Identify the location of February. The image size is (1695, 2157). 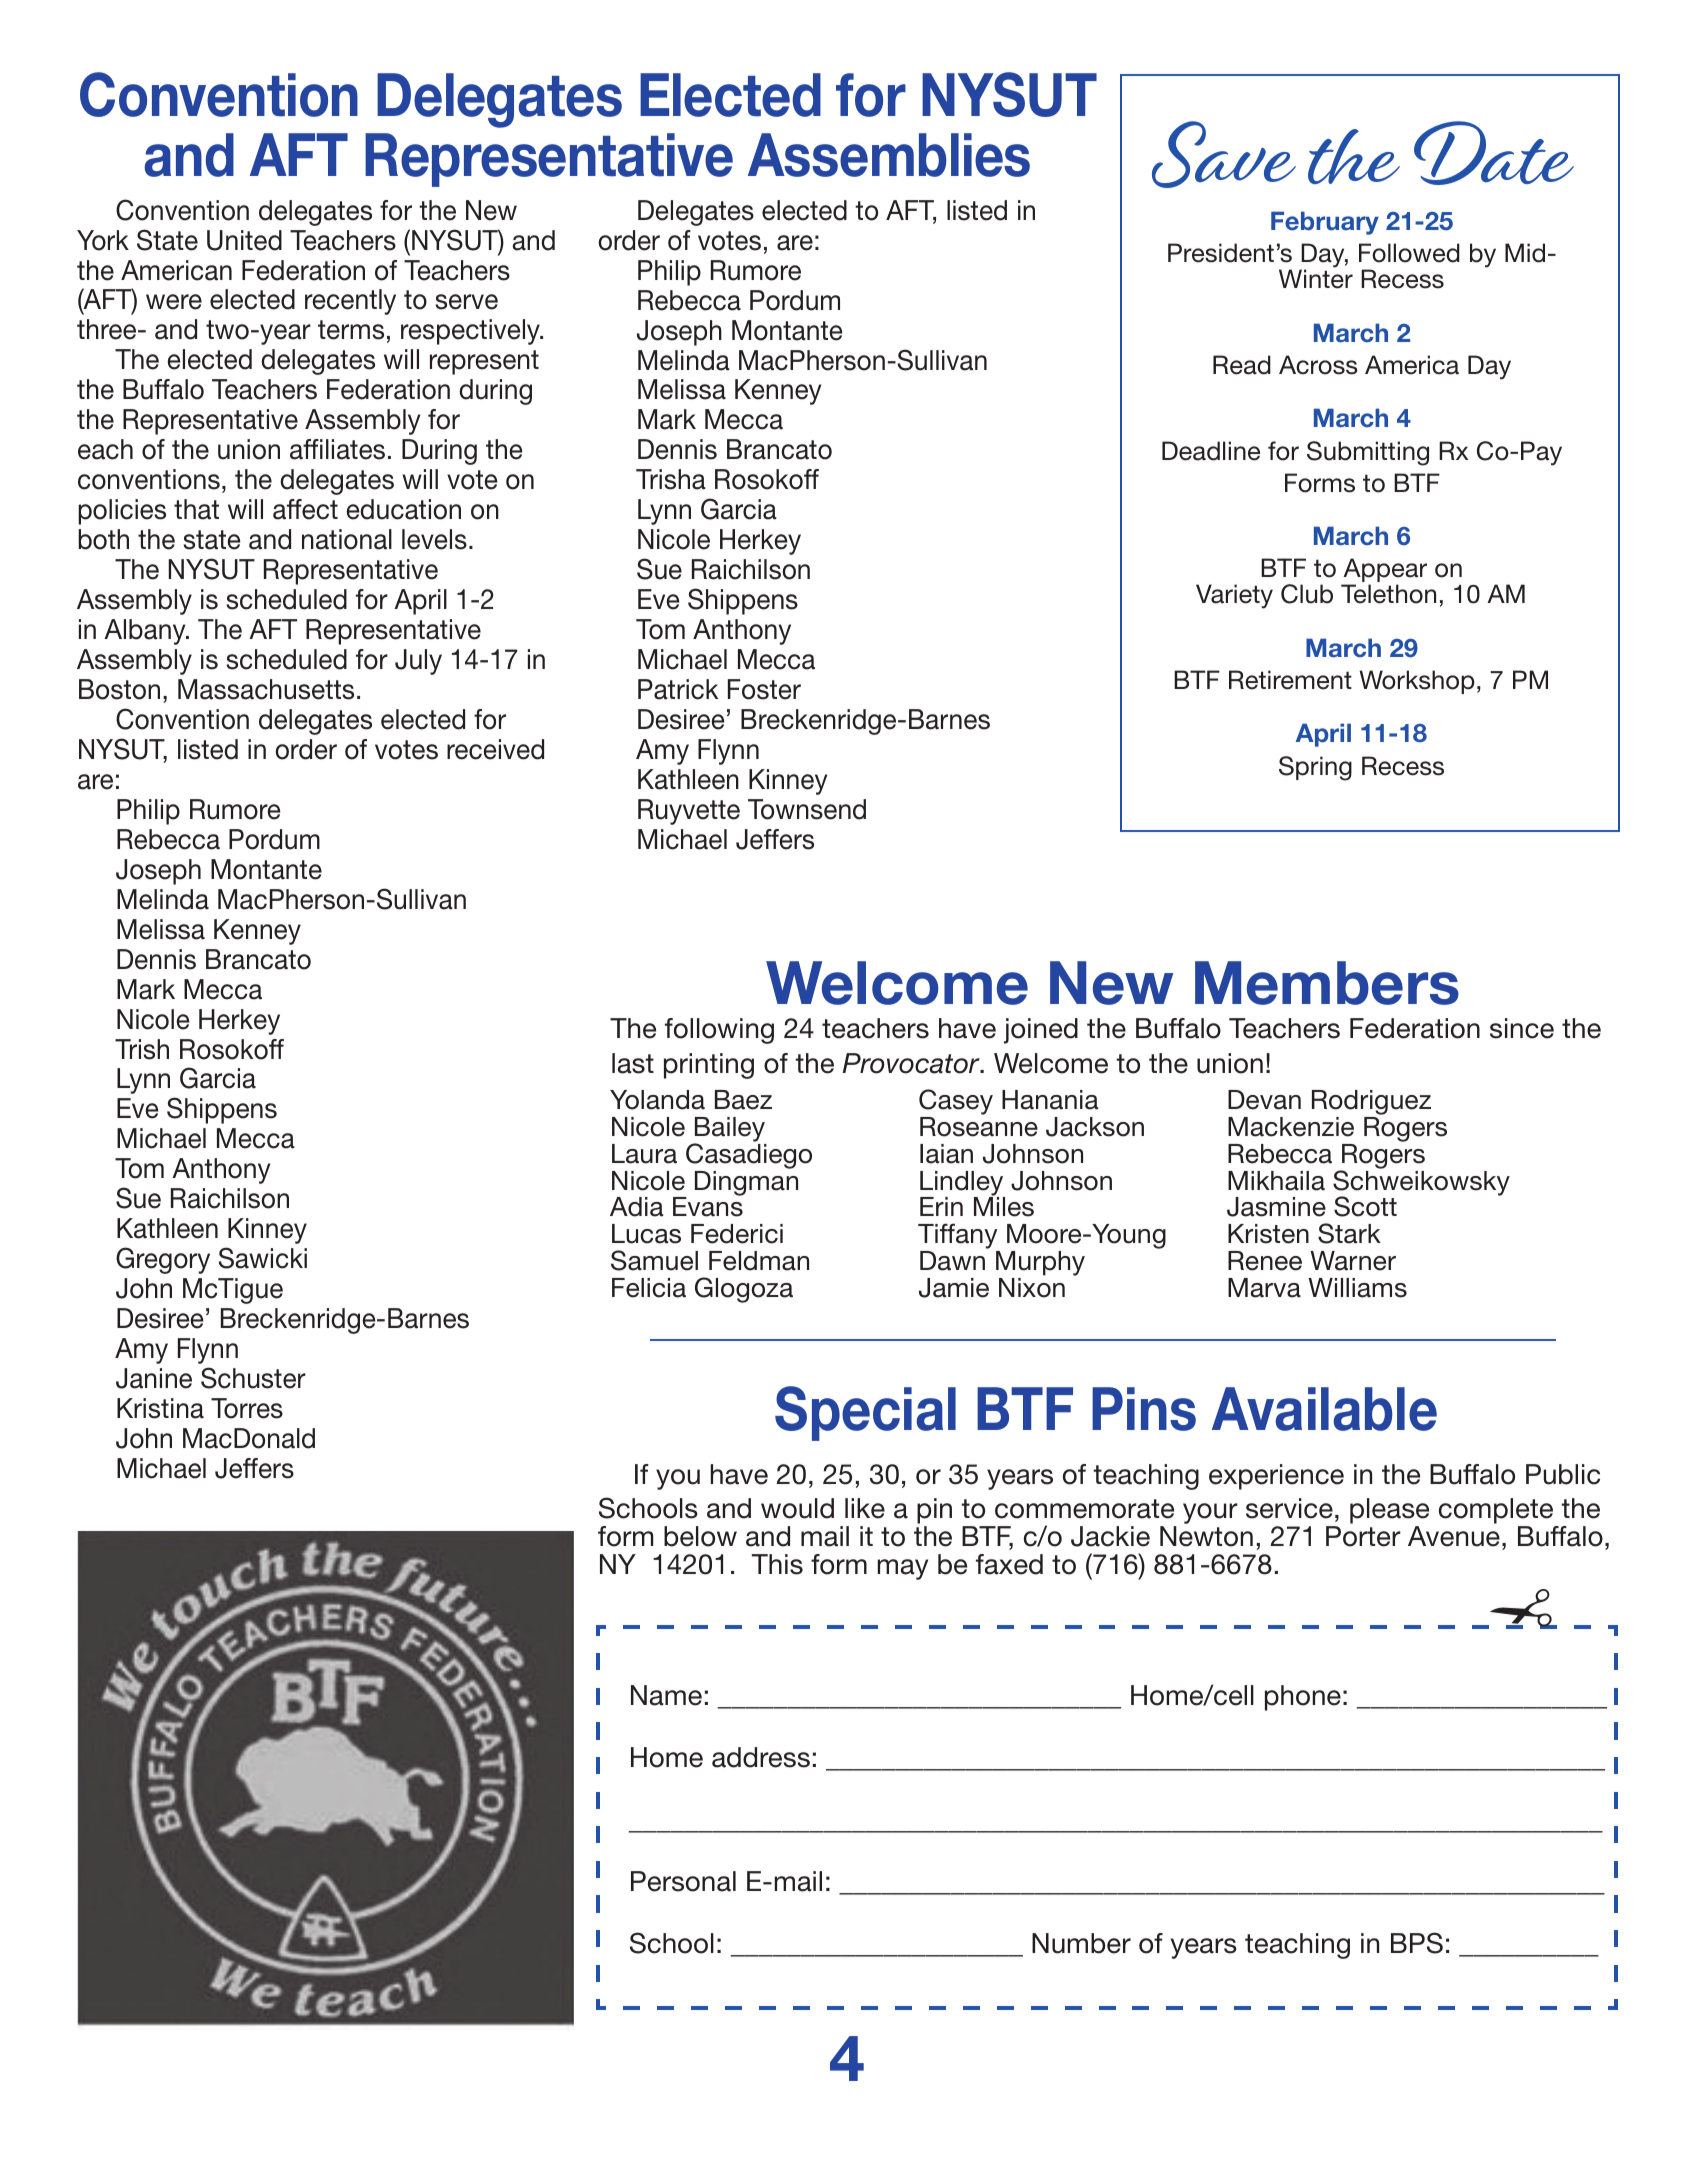
(1325, 223).
